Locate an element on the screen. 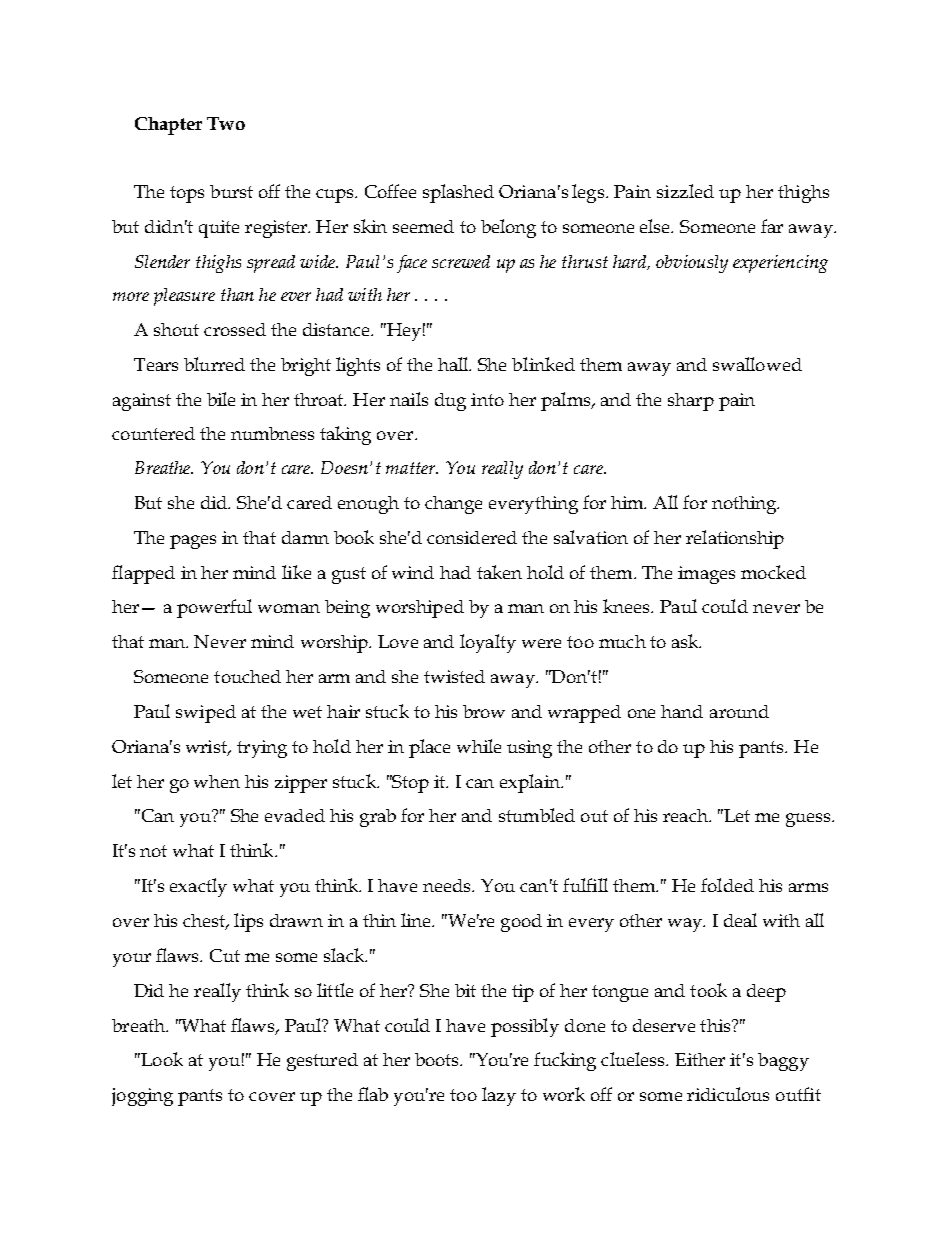  sizzled is located at coordinates (685, 191).
